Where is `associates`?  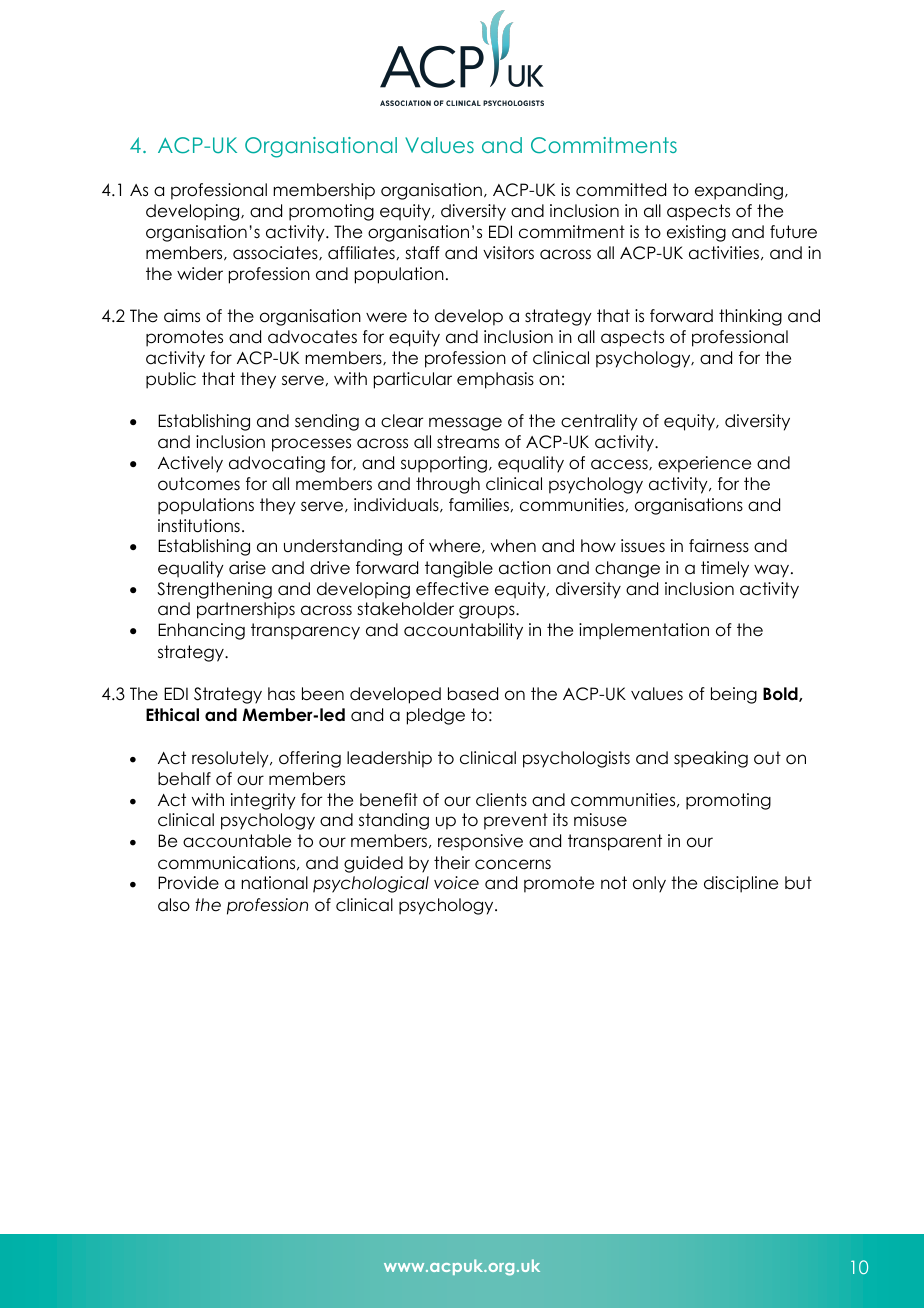 associates is located at coordinates (276, 253).
